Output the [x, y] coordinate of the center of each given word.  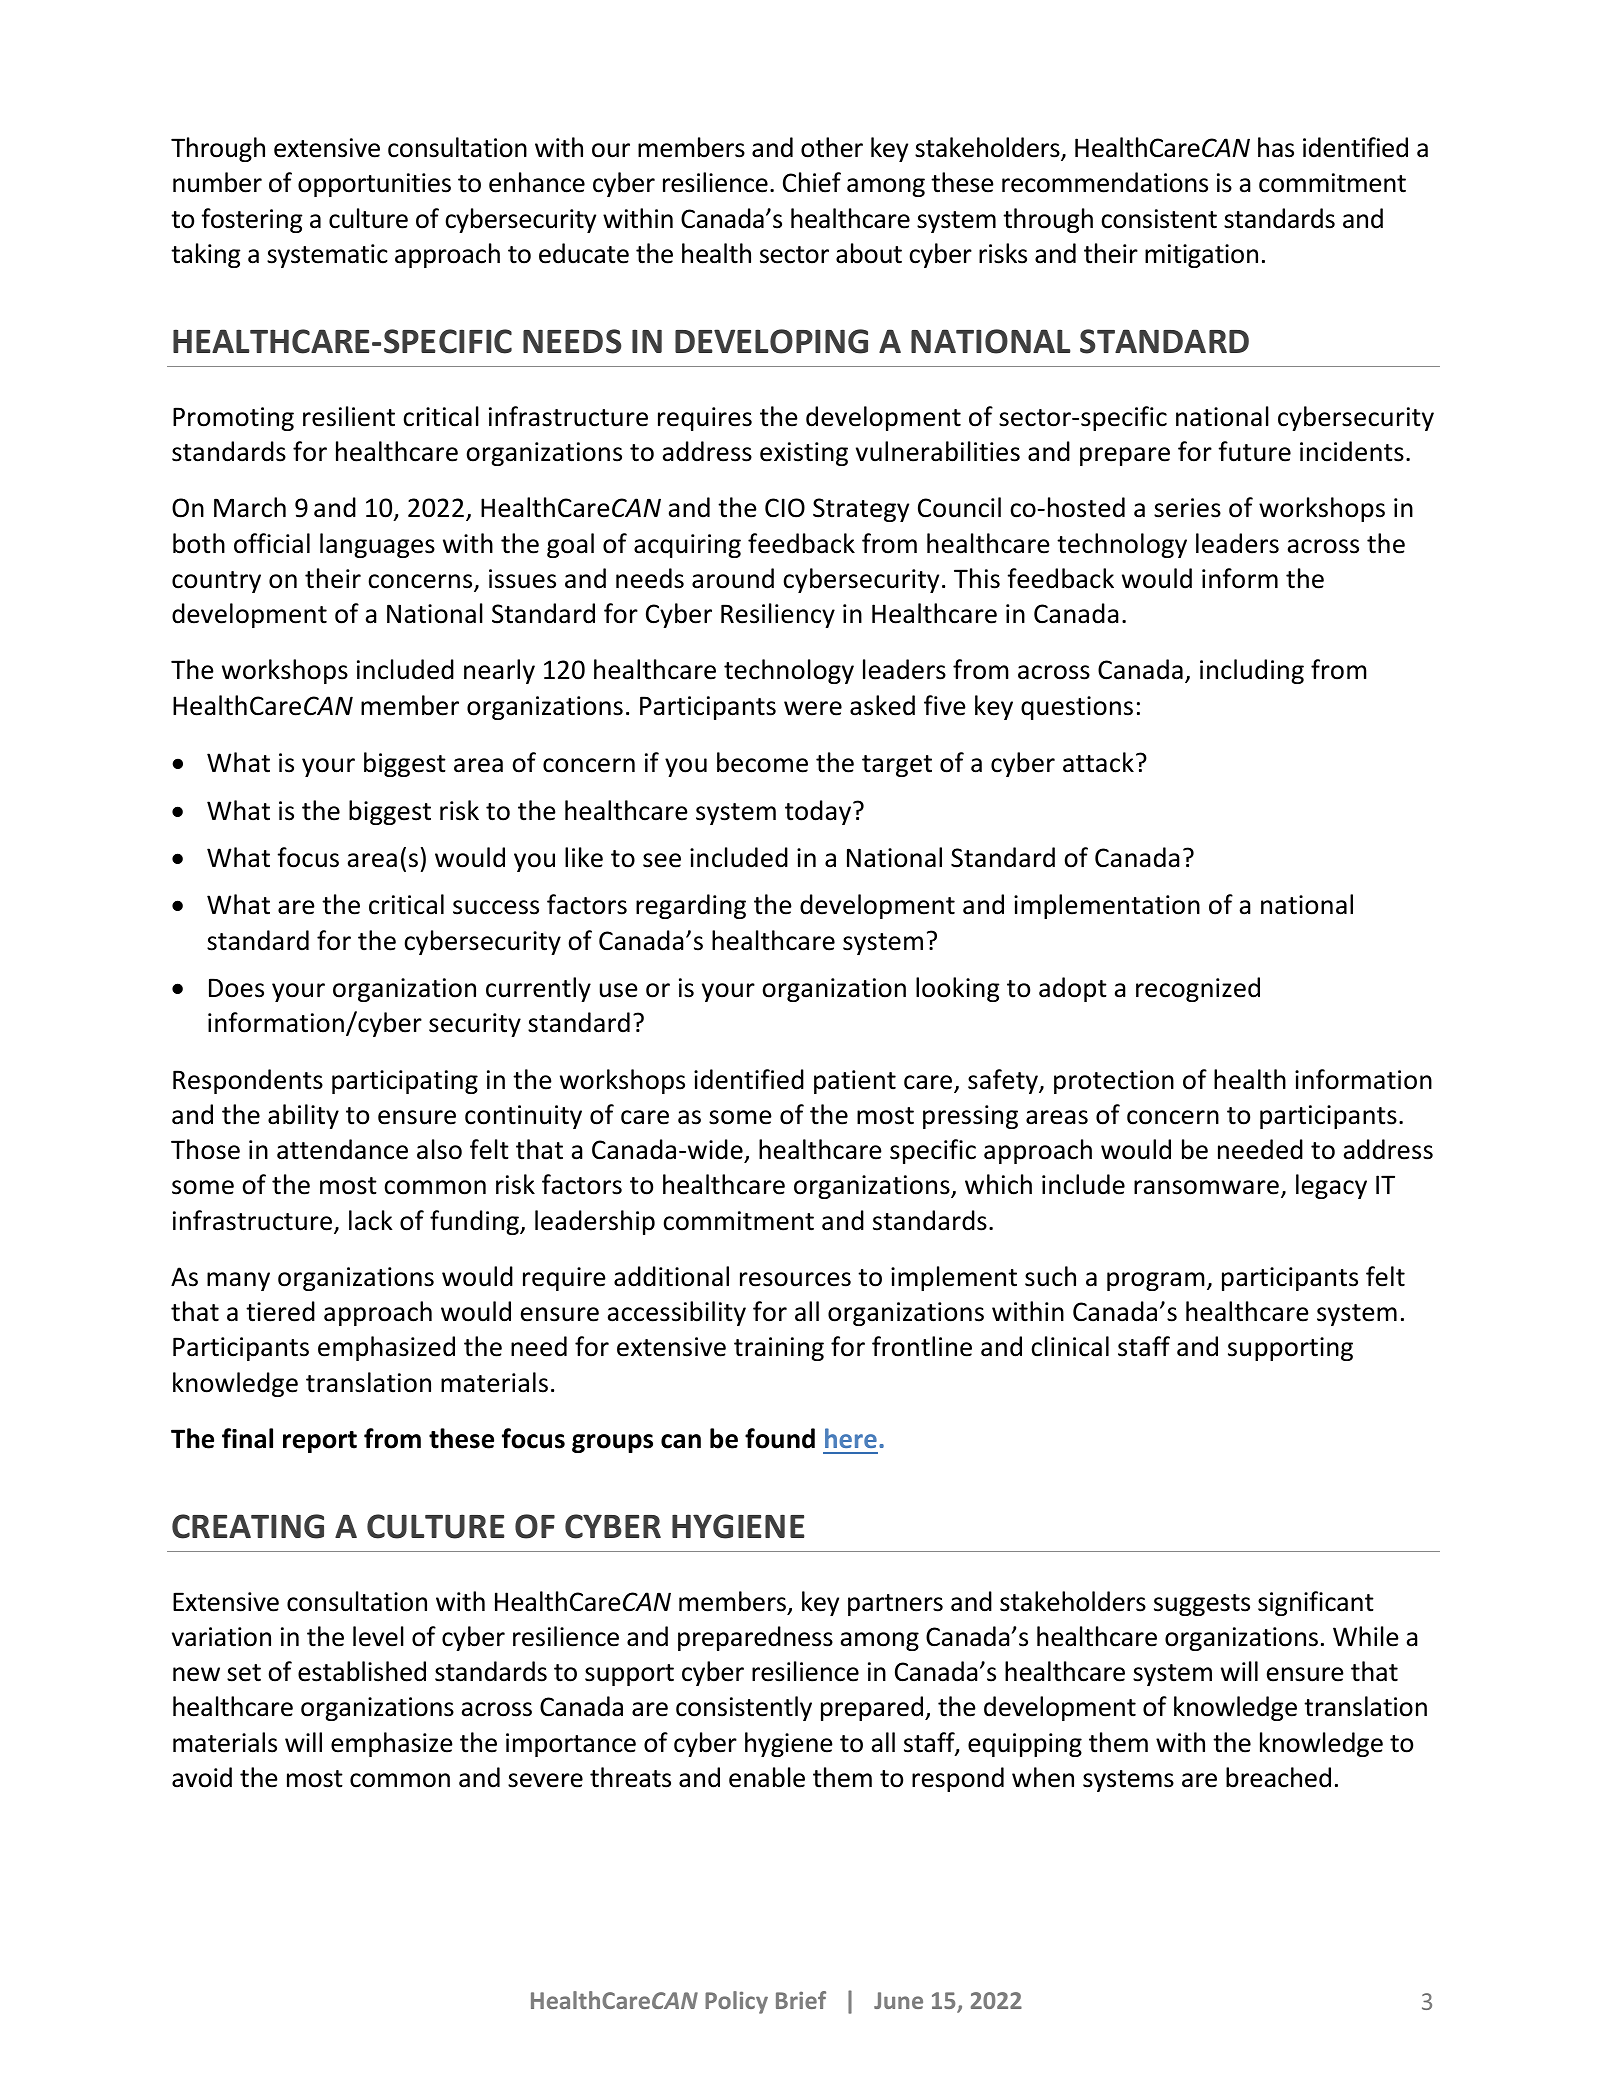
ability [303, 1116]
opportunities [374, 185]
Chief [812, 182]
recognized [1198, 989]
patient [855, 1082]
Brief [801, 2000]
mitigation [1201, 256]
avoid [202, 1777]
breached [1278, 1777]
